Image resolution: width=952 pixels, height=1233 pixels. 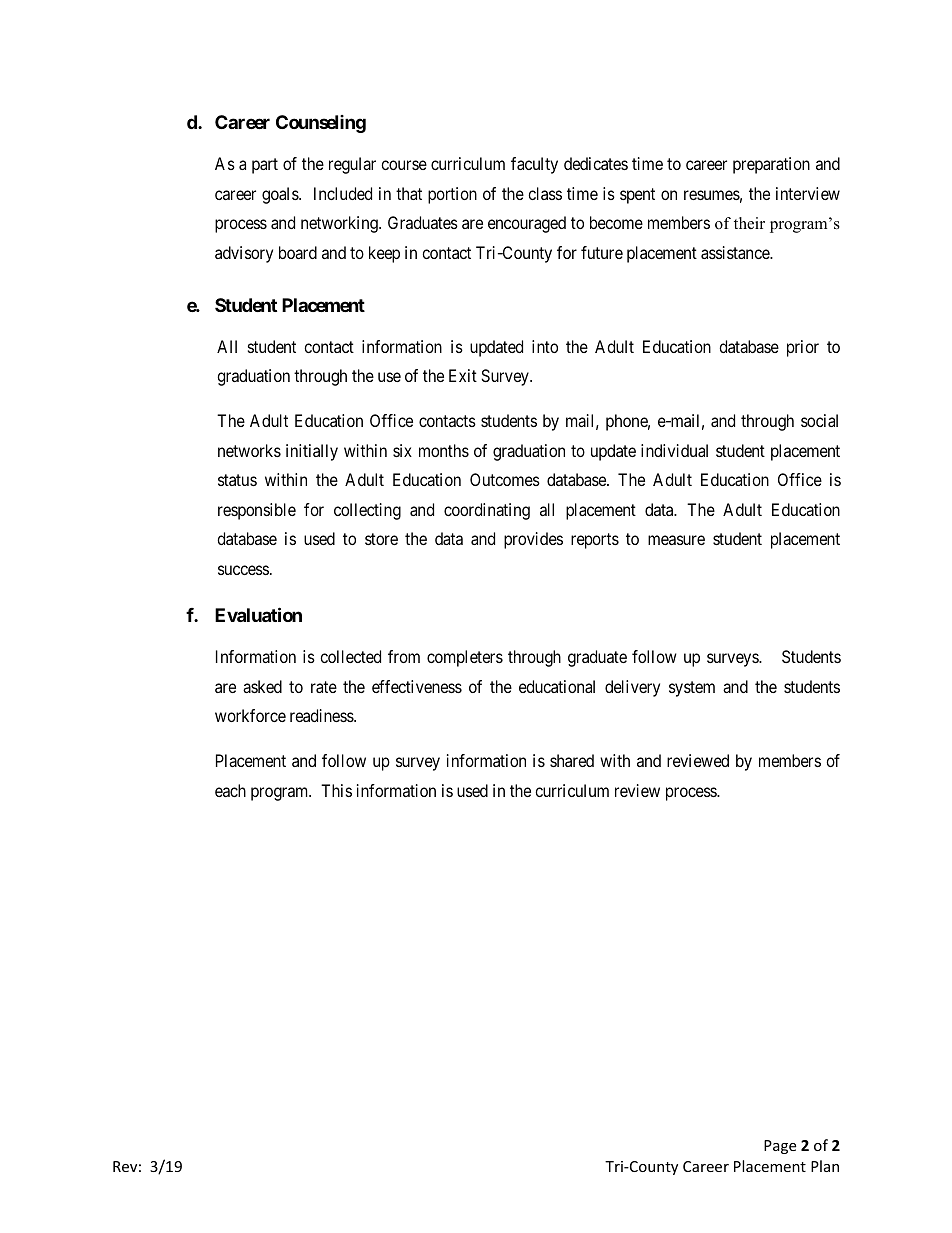 I want to click on part, so click(x=265, y=166).
